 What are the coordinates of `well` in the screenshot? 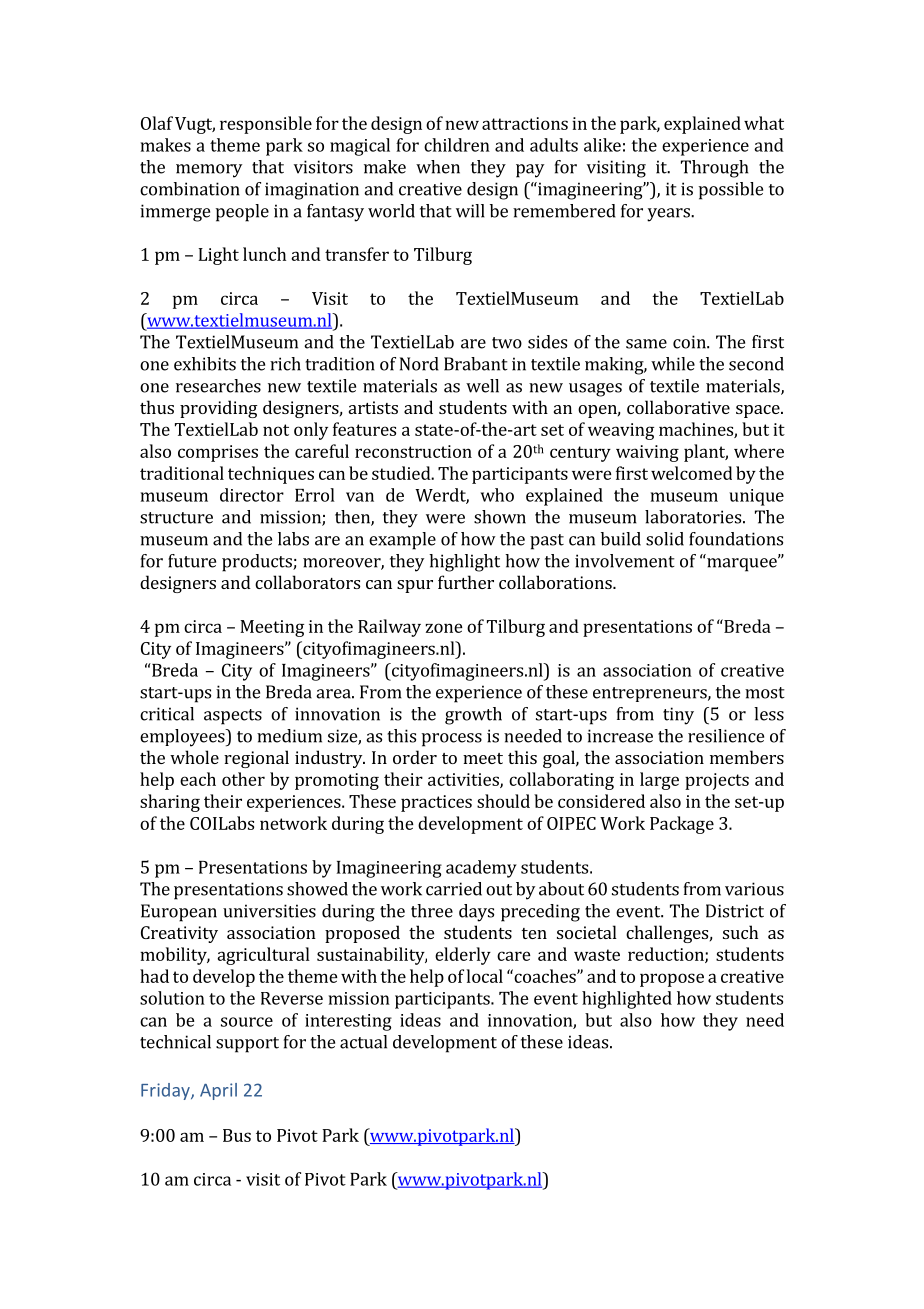 It's located at (482, 386).
